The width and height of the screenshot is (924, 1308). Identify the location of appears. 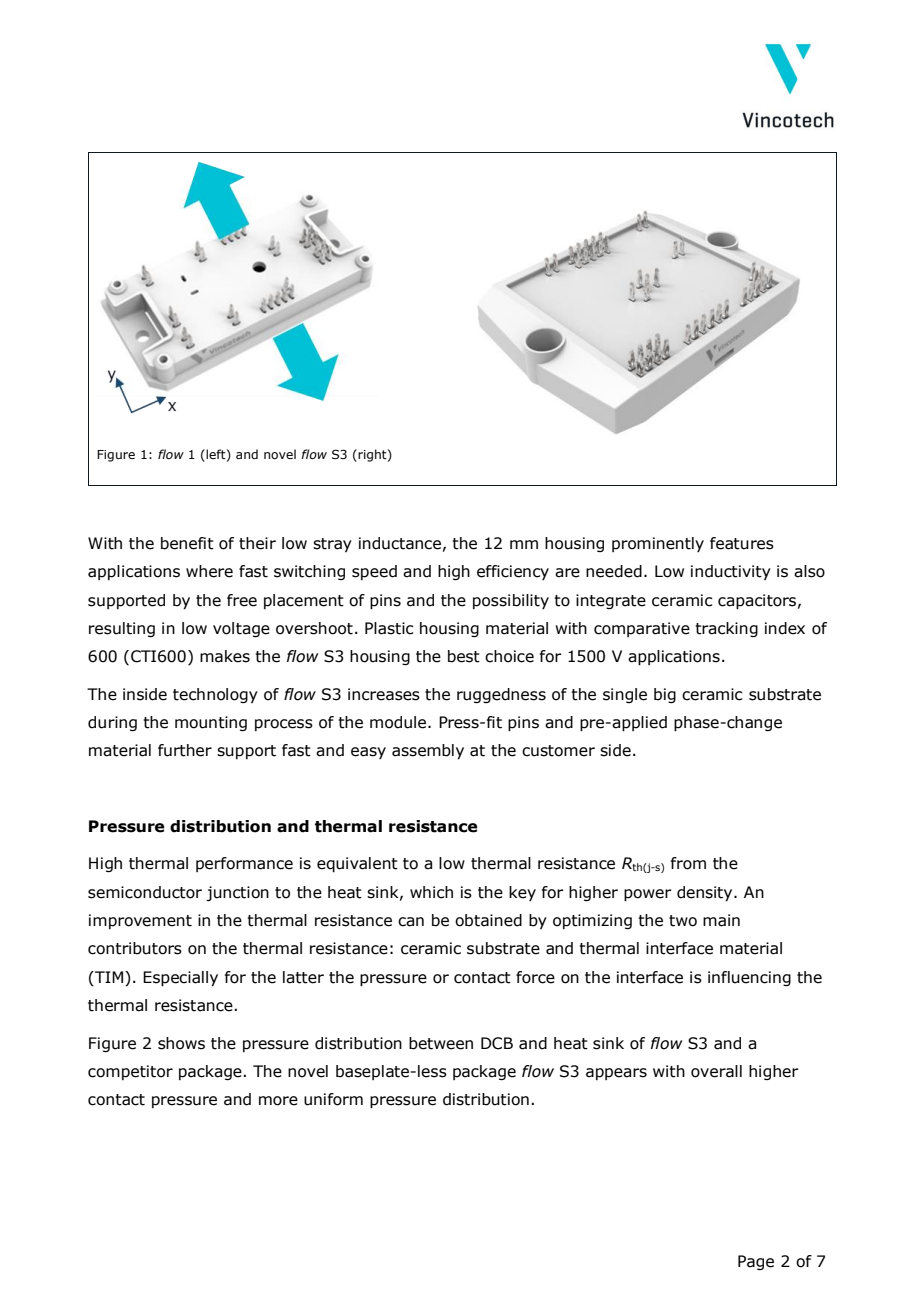
(616, 1074).
